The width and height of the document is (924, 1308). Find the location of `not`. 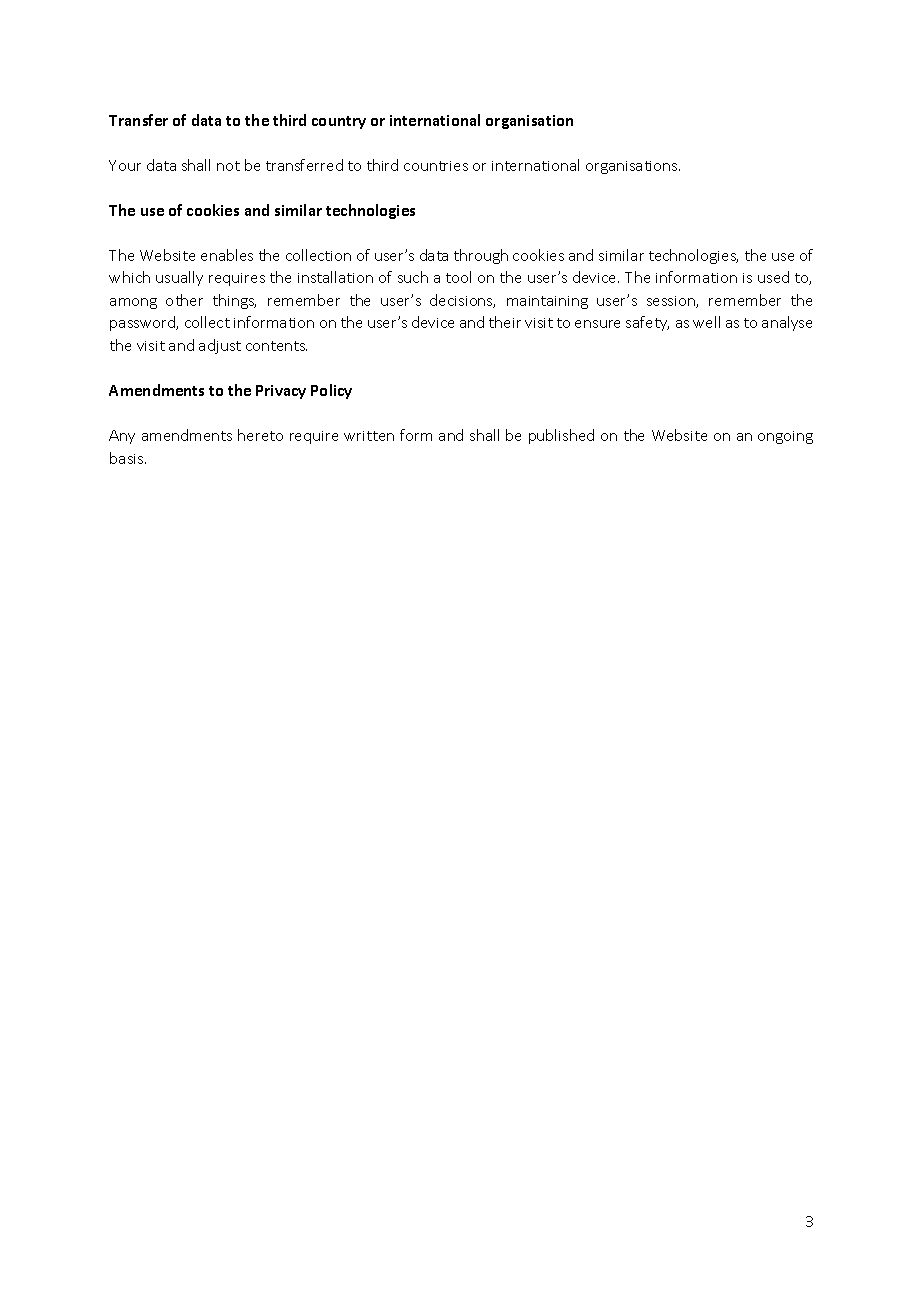

not is located at coordinates (228, 166).
